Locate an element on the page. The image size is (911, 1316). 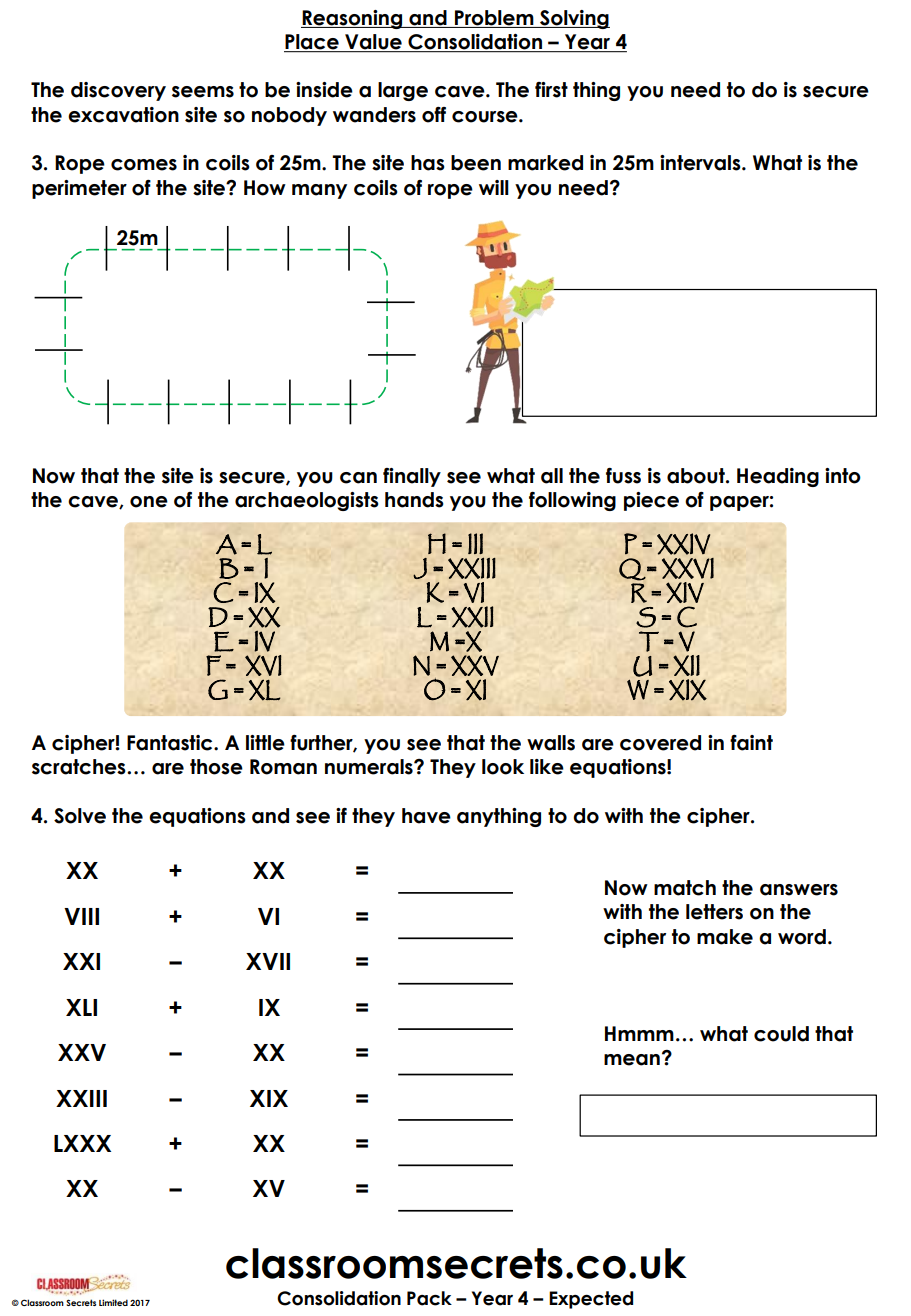
have is located at coordinates (426, 816).
